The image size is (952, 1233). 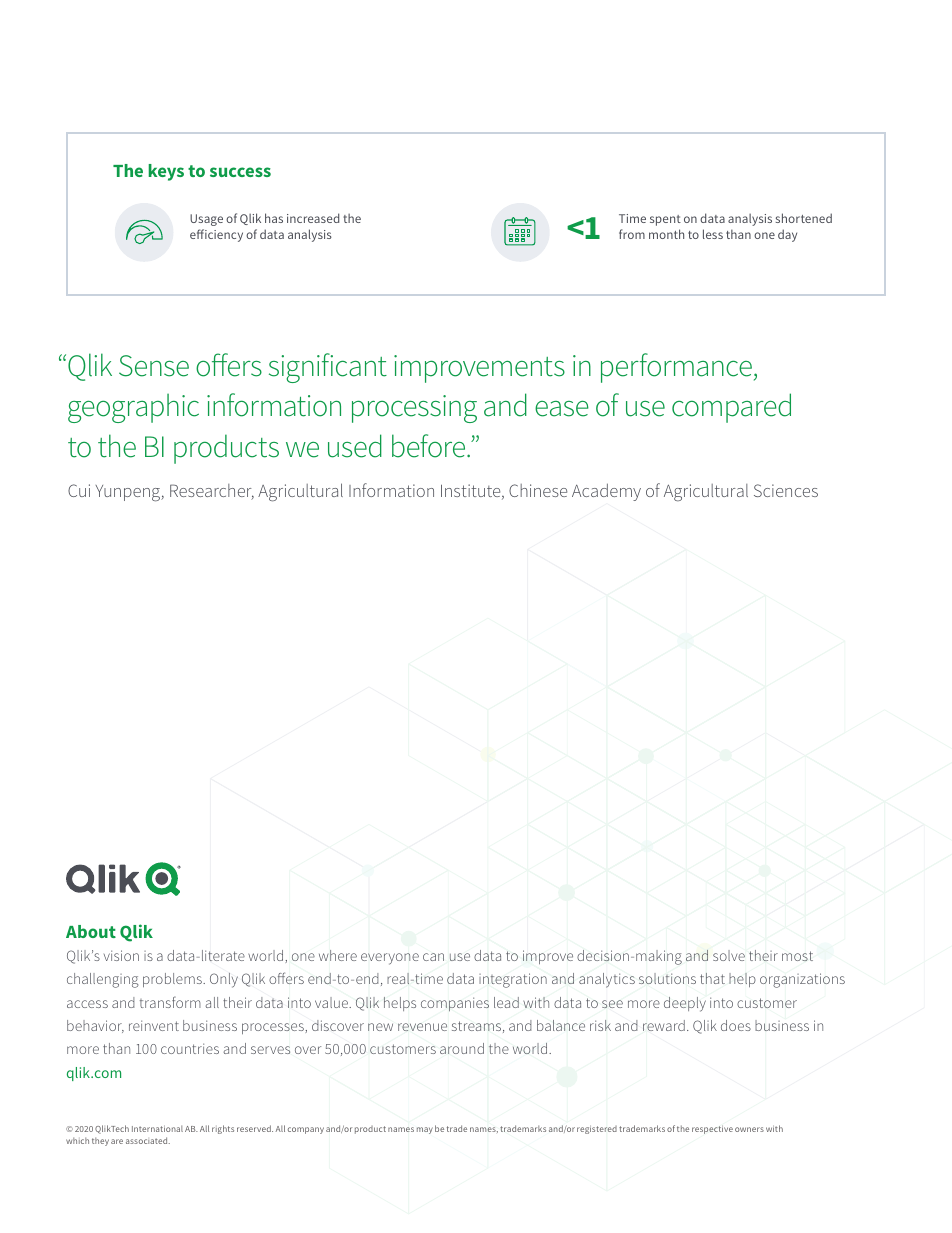 I want to click on less, so click(x=713, y=234).
